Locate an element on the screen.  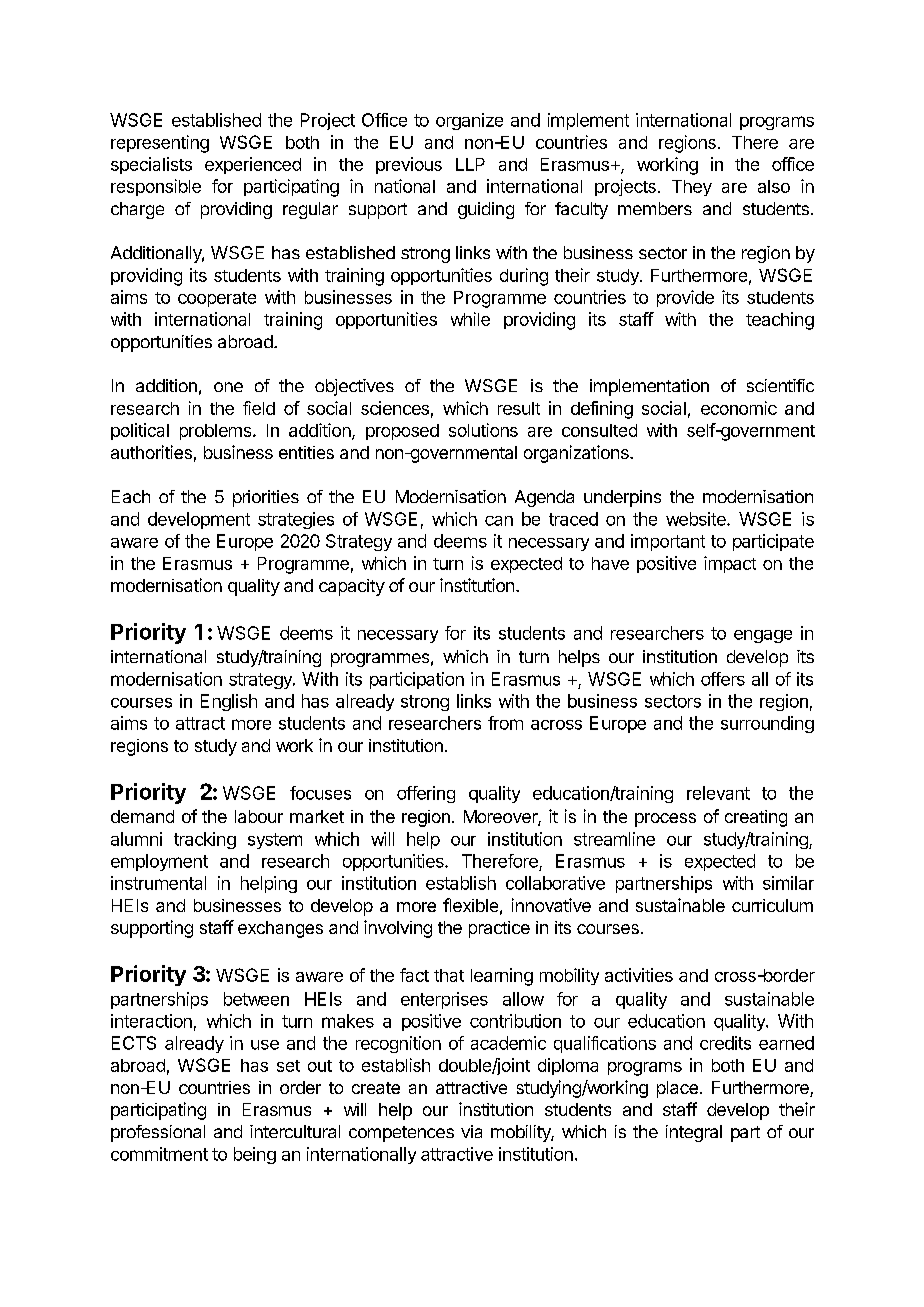
LLP is located at coordinates (470, 164).
